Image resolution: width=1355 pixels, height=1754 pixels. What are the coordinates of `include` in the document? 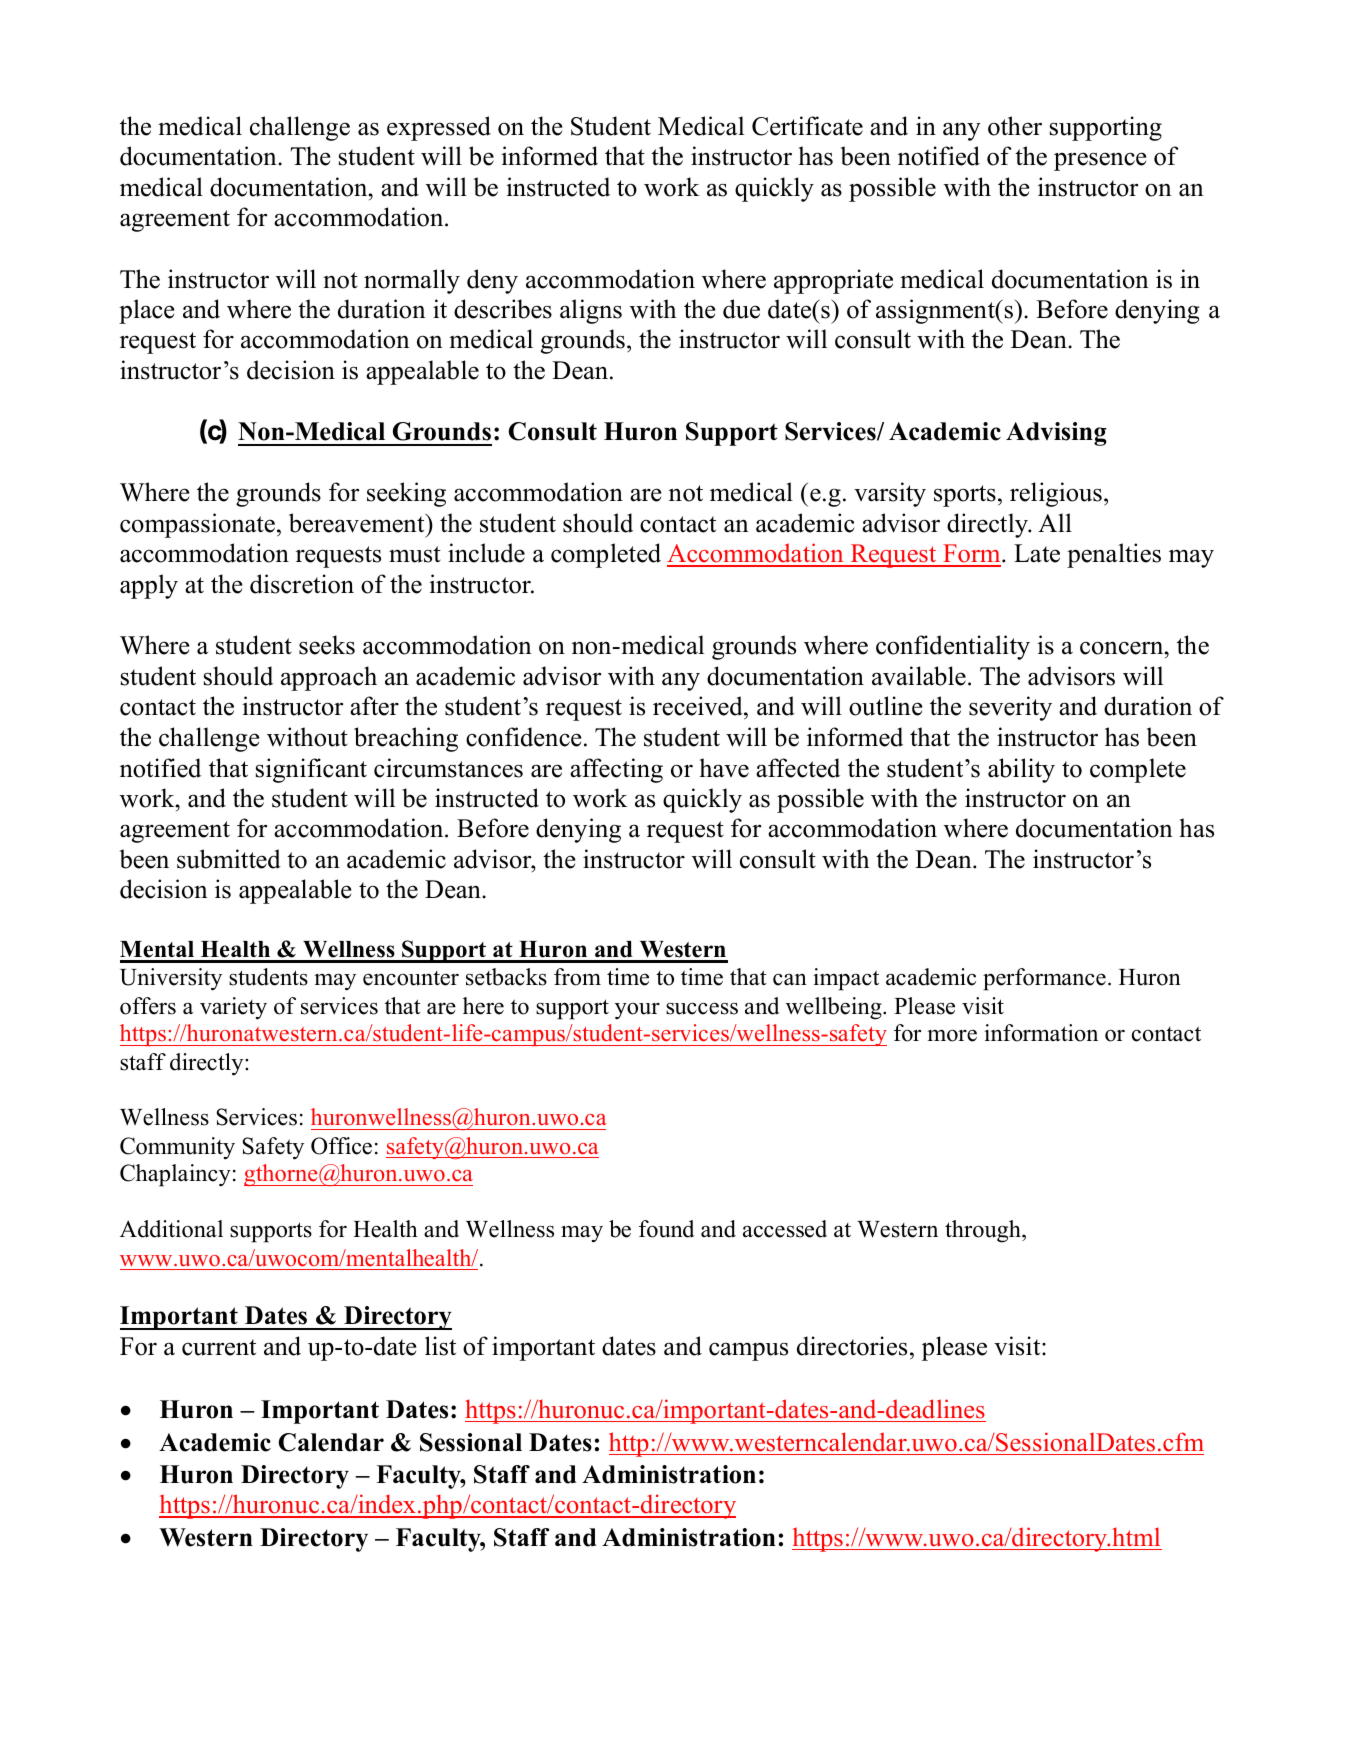 It's located at (486, 553).
